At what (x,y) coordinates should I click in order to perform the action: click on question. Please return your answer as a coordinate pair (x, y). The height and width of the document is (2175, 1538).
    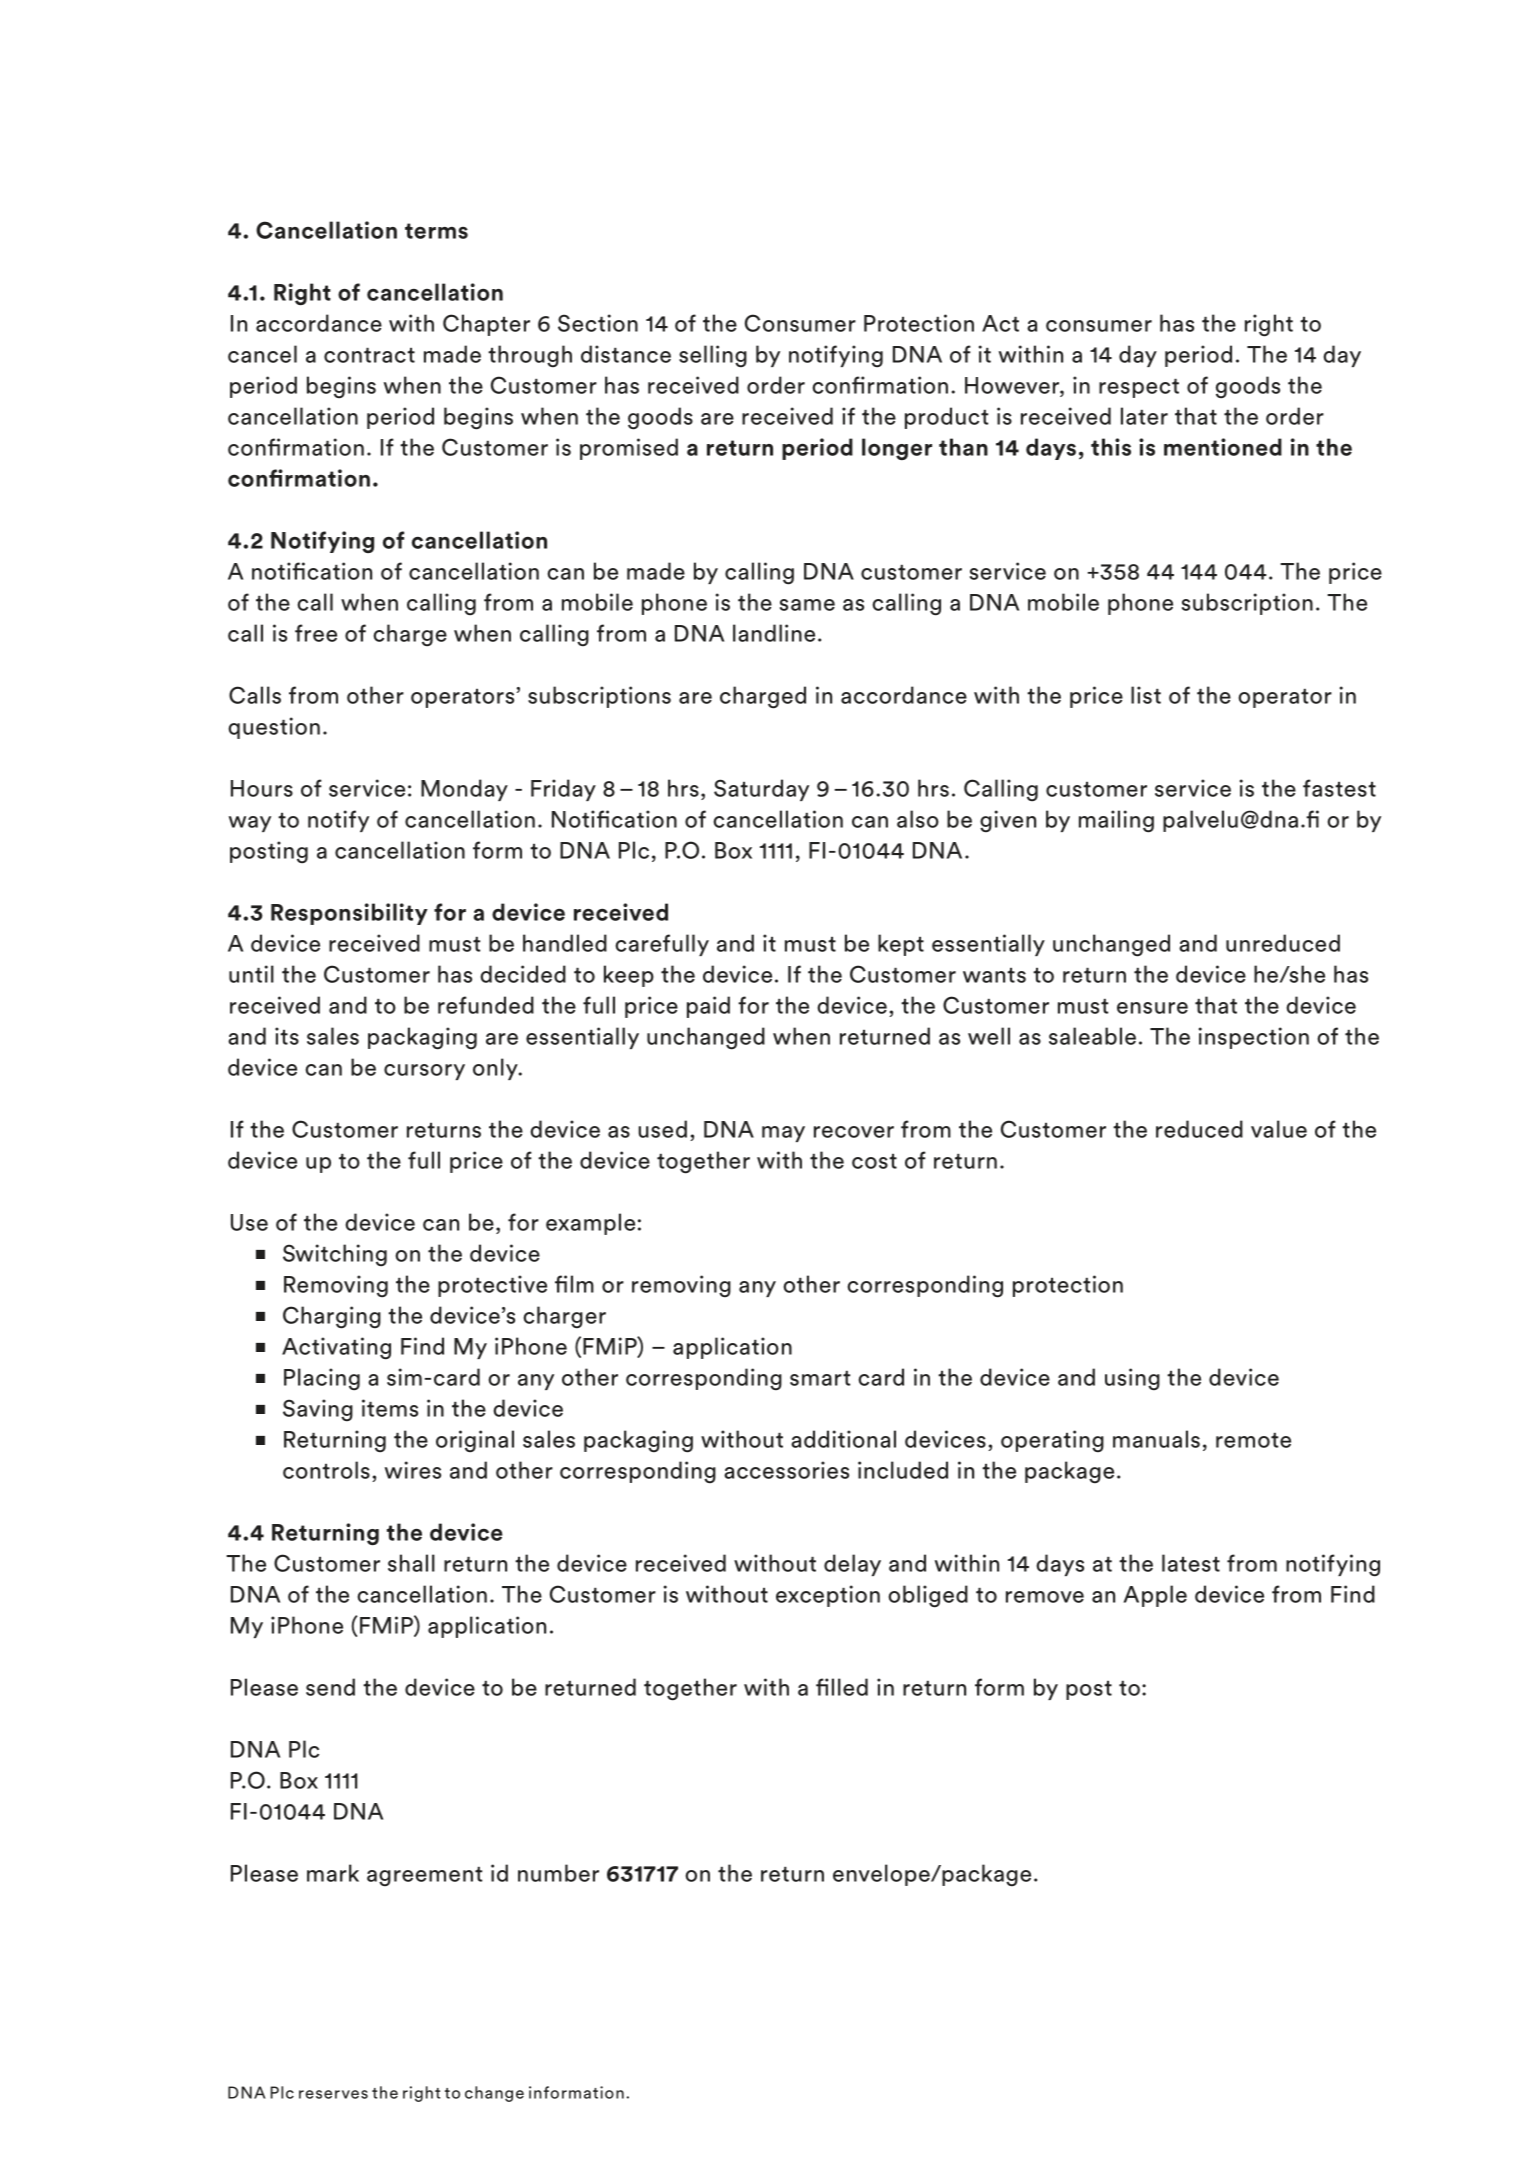
    Looking at the image, I should click on (274, 728).
